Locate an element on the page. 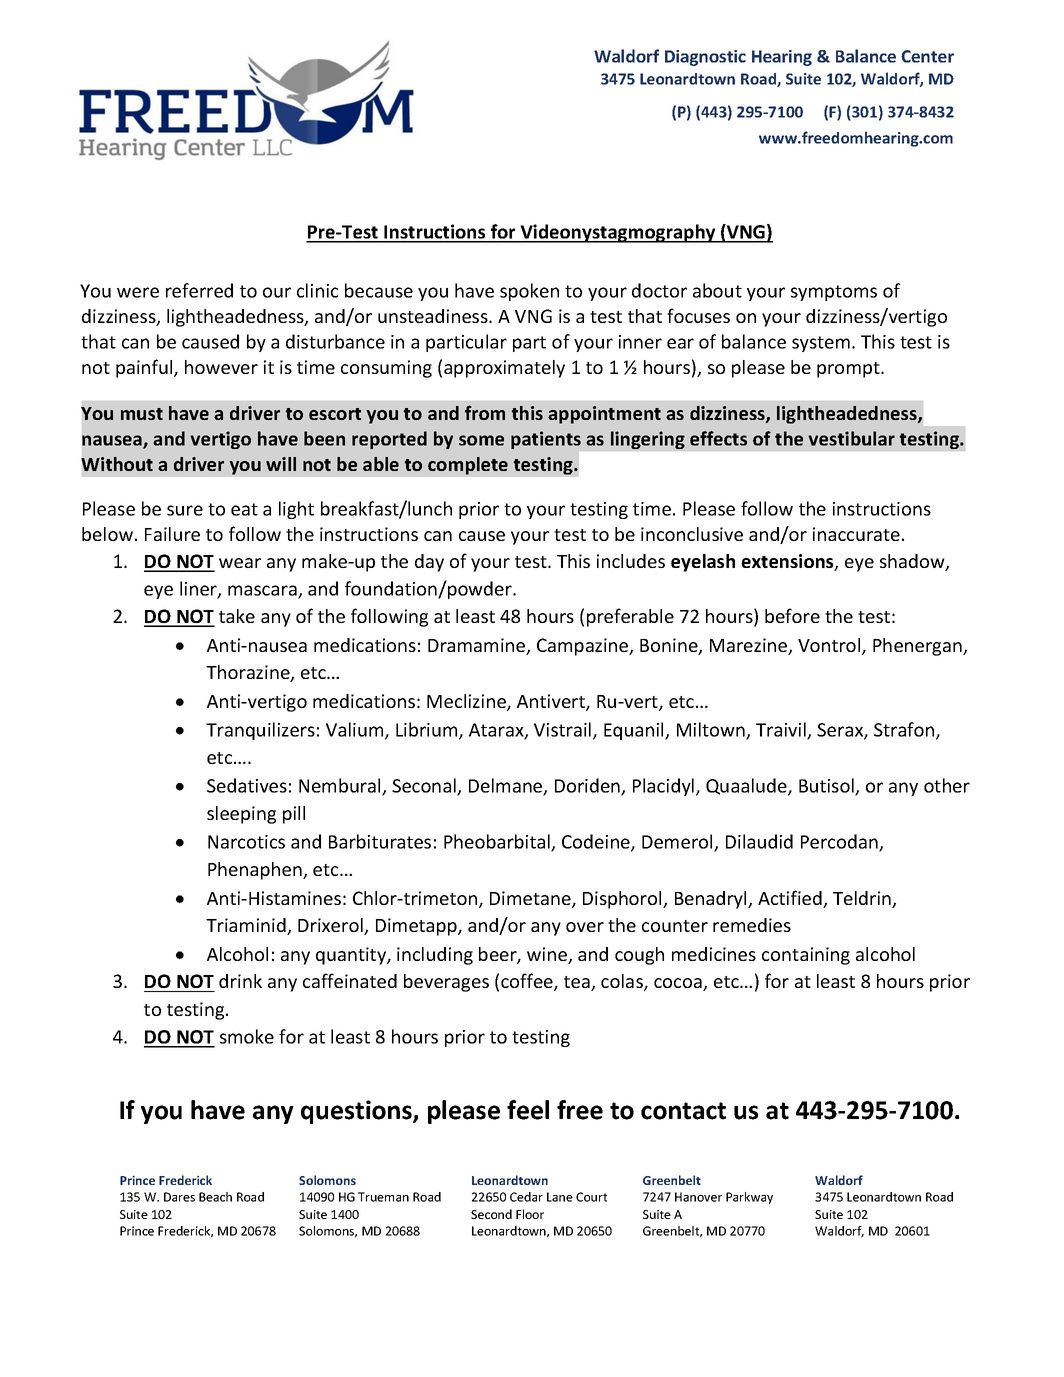 The height and width of the document is (1377, 1064). Beach is located at coordinates (215, 1197).
